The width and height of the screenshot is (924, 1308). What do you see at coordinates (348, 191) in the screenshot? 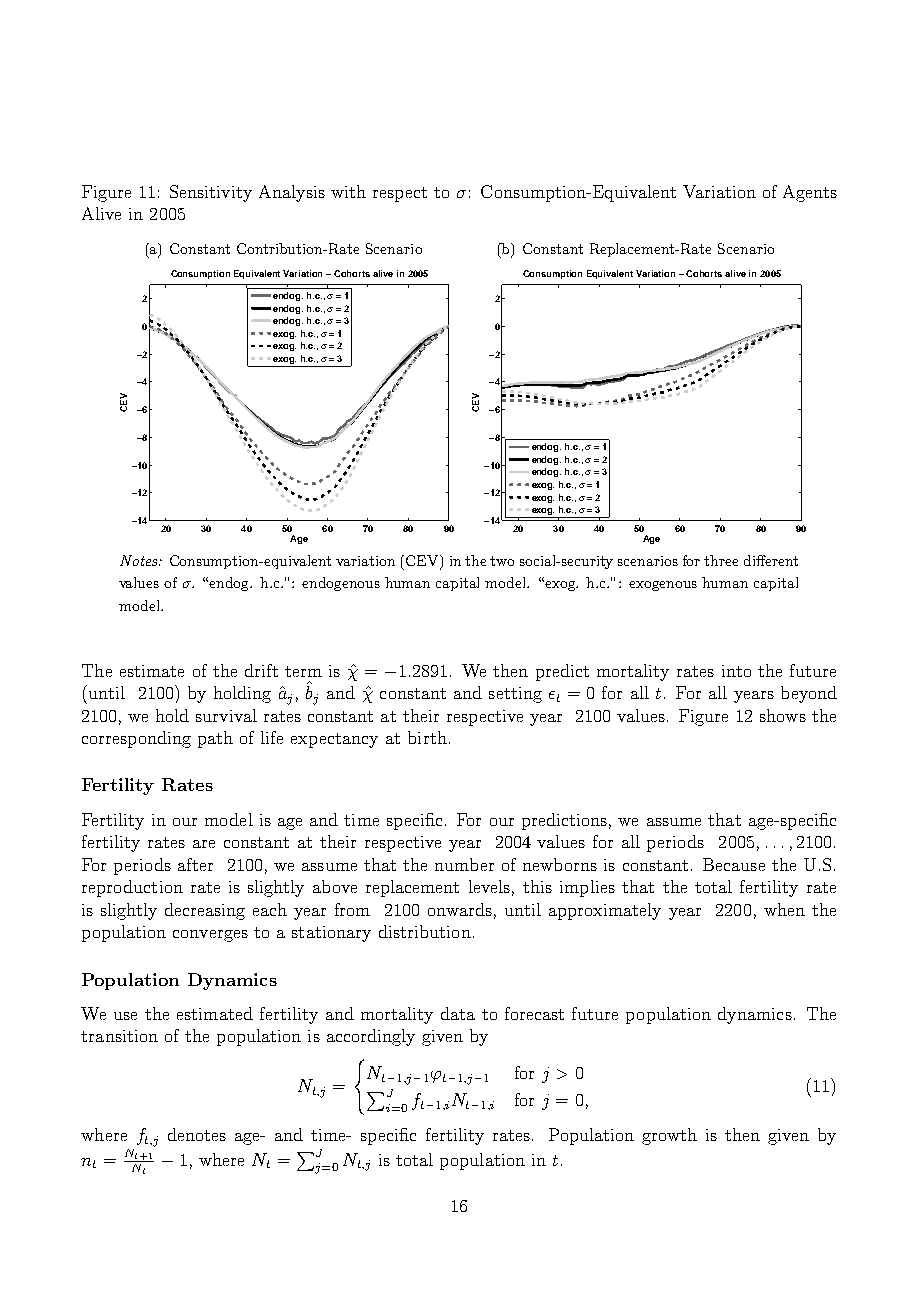
I see `with` at bounding box center [348, 191].
